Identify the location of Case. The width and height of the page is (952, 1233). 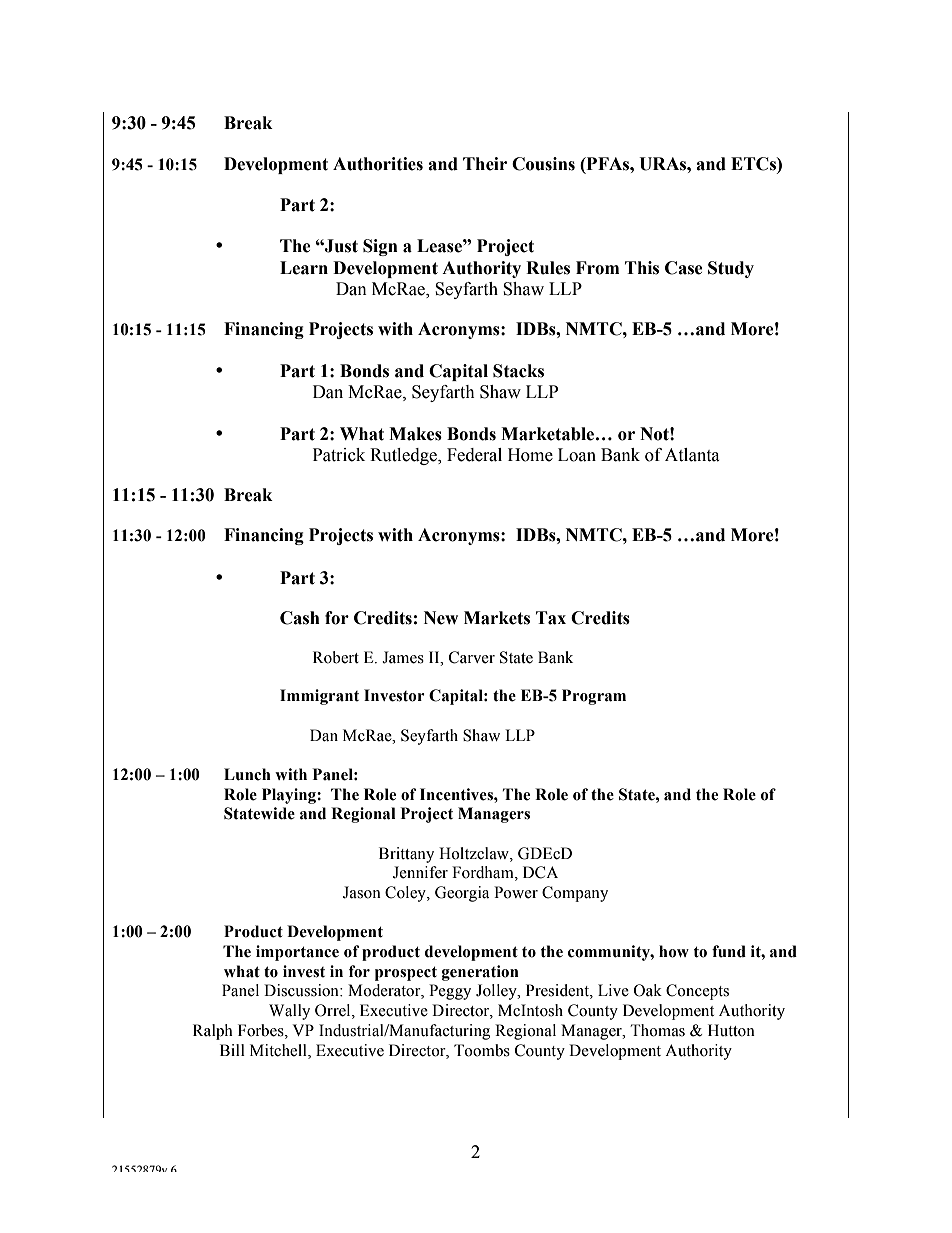
(684, 268).
